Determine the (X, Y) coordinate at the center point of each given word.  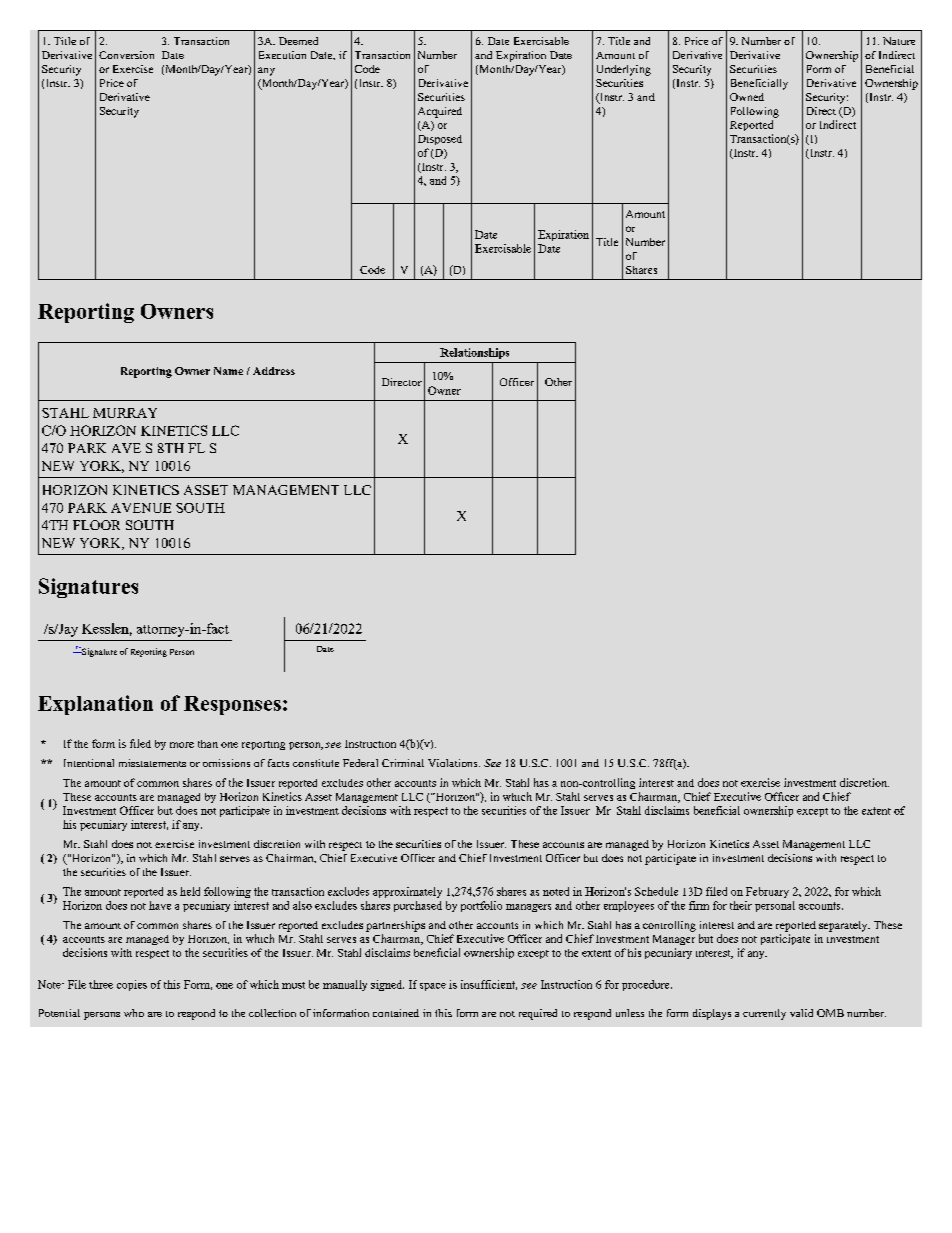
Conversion (126, 55)
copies (132, 985)
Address (274, 371)
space (433, 987)
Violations (454, 763)
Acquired (440, 112)
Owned (747, 97)
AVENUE (141, 508)
